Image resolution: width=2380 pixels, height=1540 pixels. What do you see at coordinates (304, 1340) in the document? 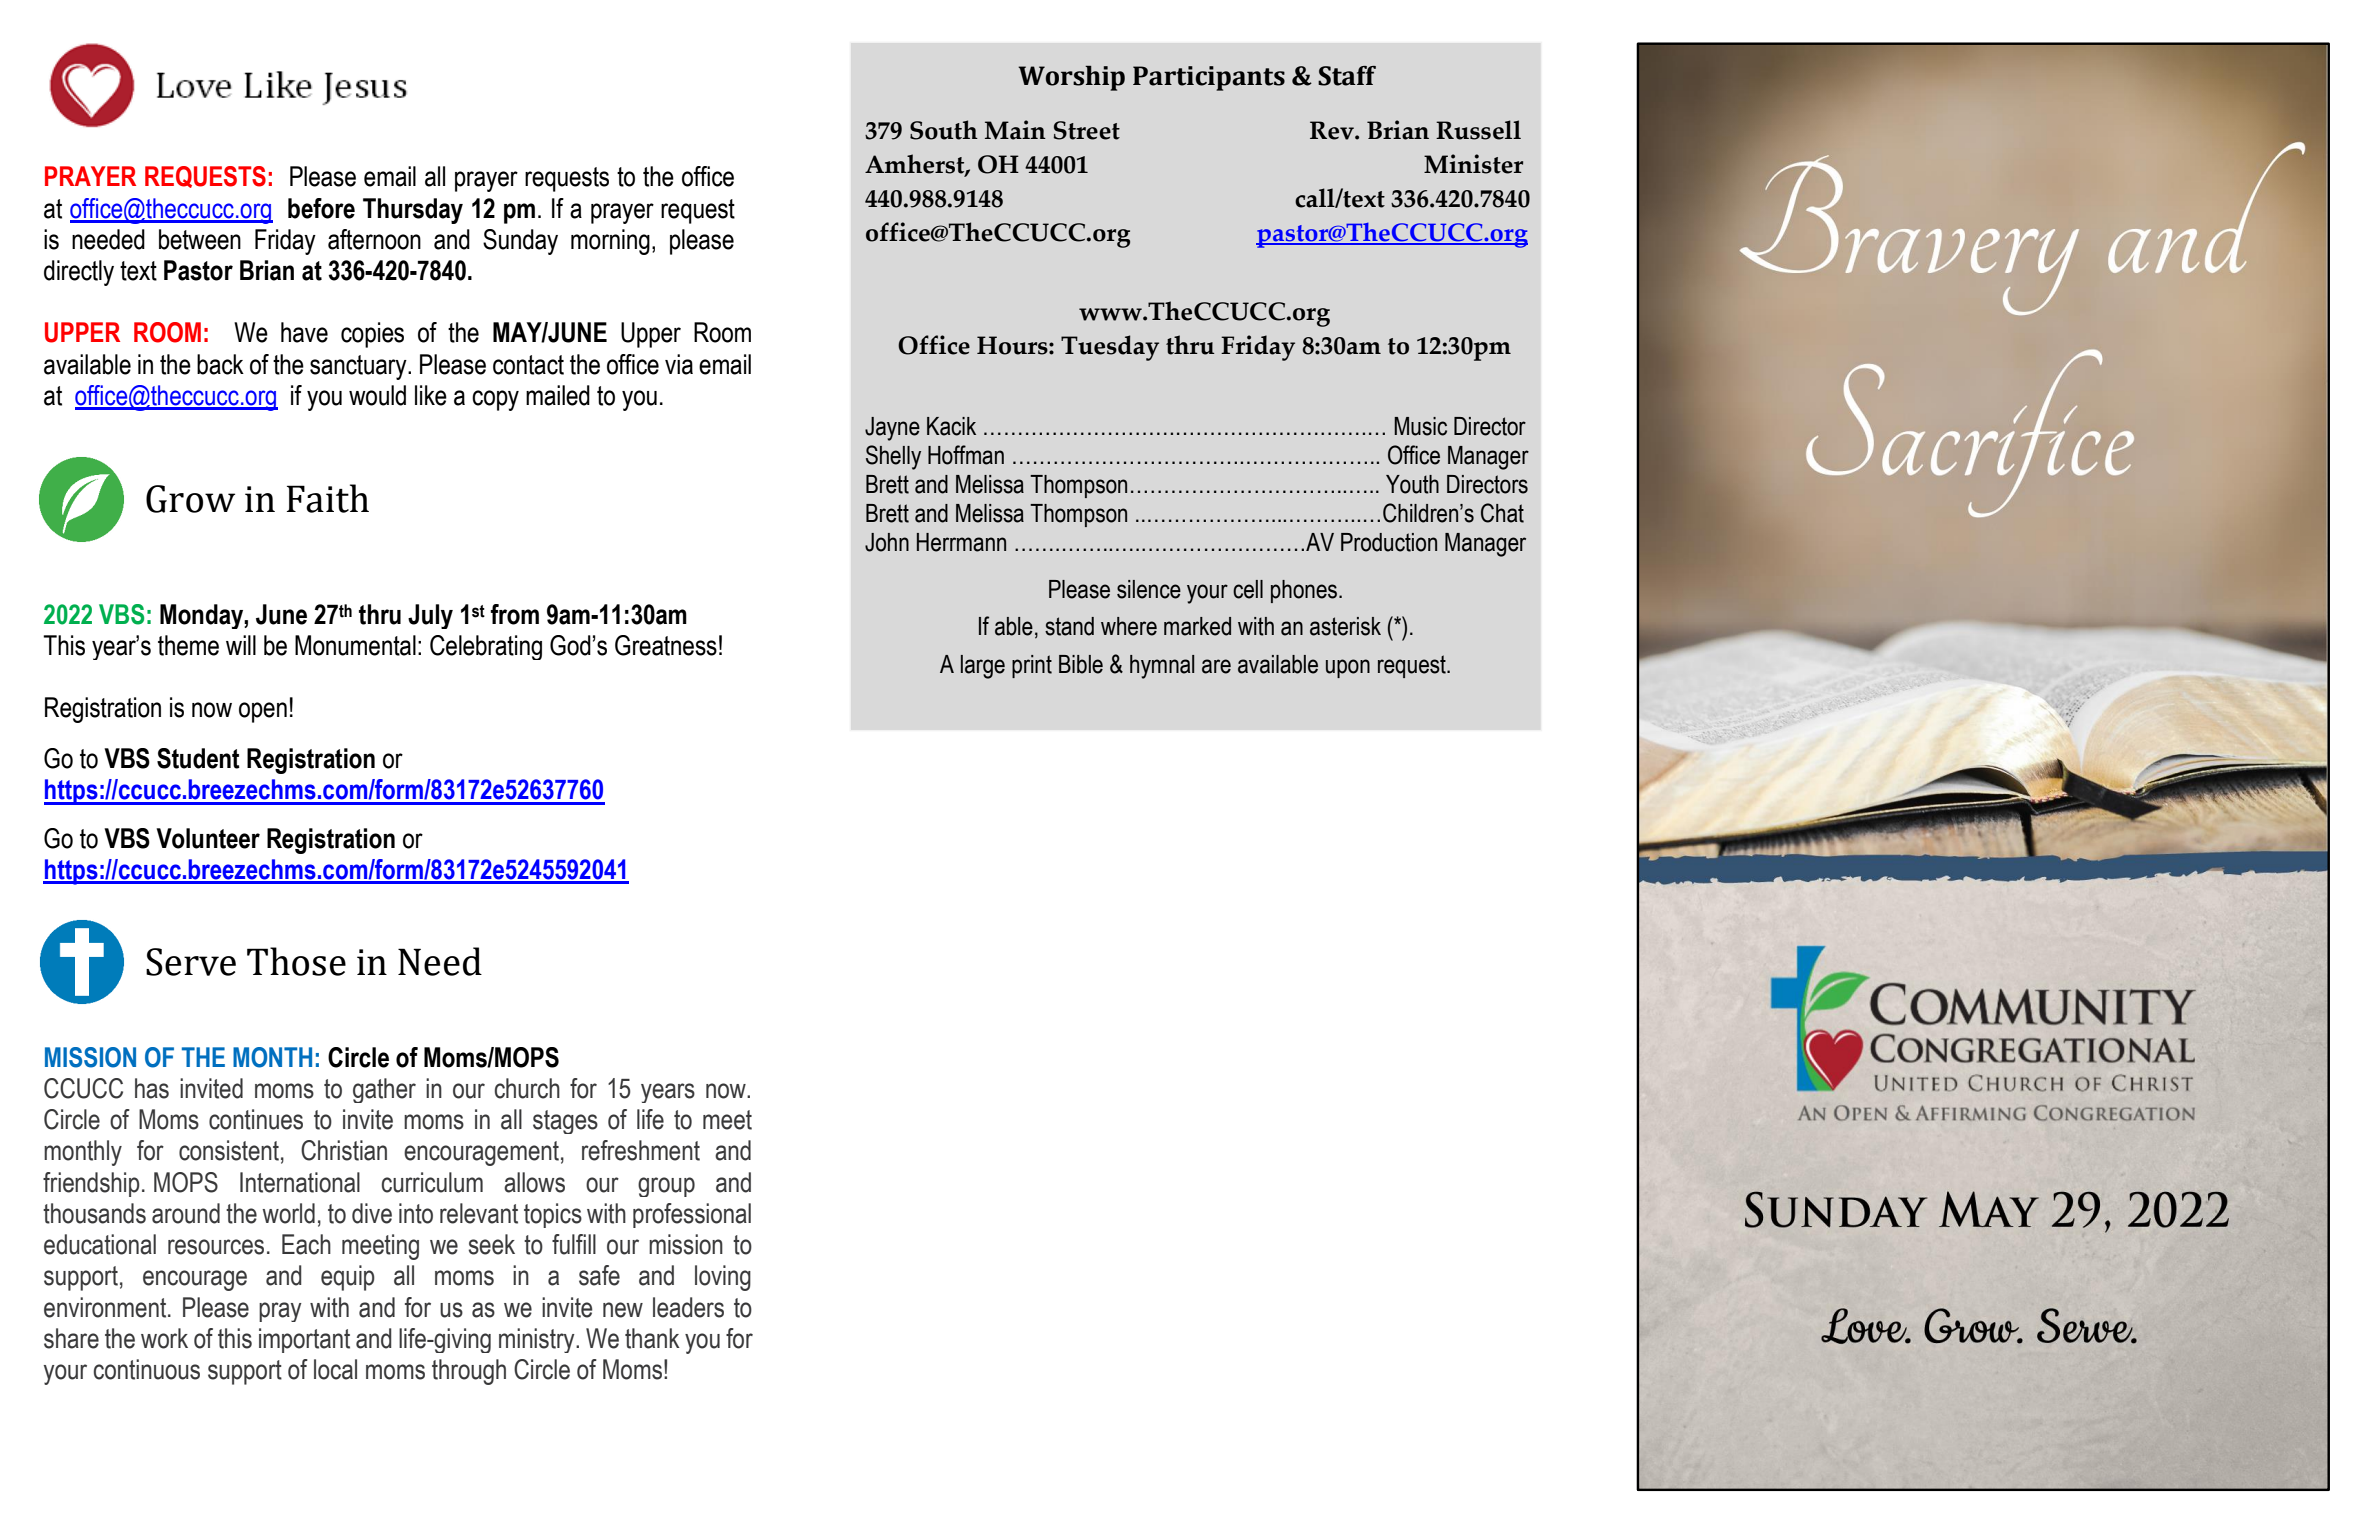
I see `important` at bounding box center [304, 1340].
